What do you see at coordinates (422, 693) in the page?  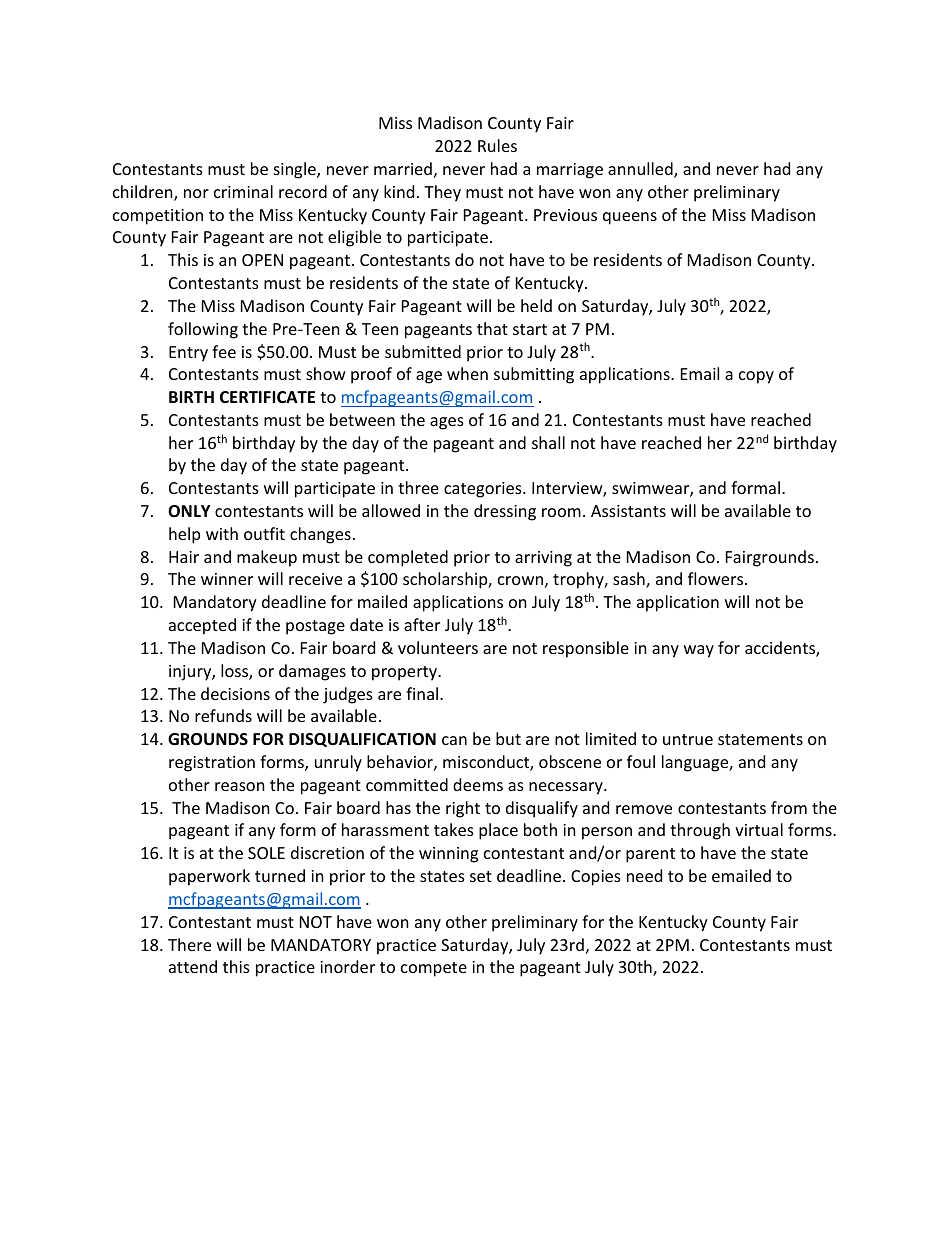 I see `final` at bounding box center [422, 693].
